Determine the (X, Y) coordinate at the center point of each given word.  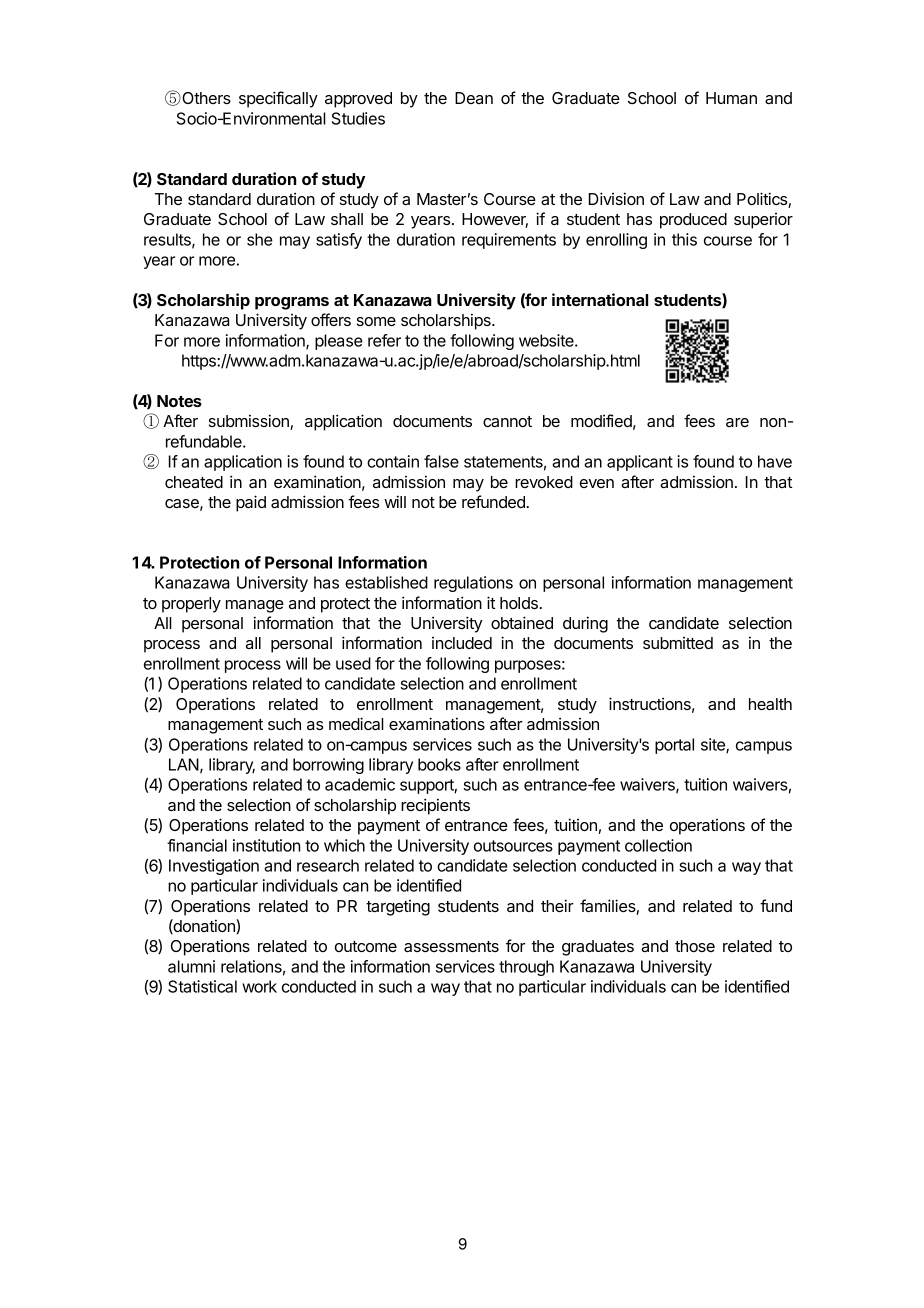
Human (731, 98)
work (259, 986)
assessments (451, 946)
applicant (640, 463)
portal (674, 746)
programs (292, 303)
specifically (278, 99)
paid (251, 503)
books (439, 764)
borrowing (328, 766)
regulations (473, 584)
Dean (474, 98)
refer (384, 340)
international (600, 299)
